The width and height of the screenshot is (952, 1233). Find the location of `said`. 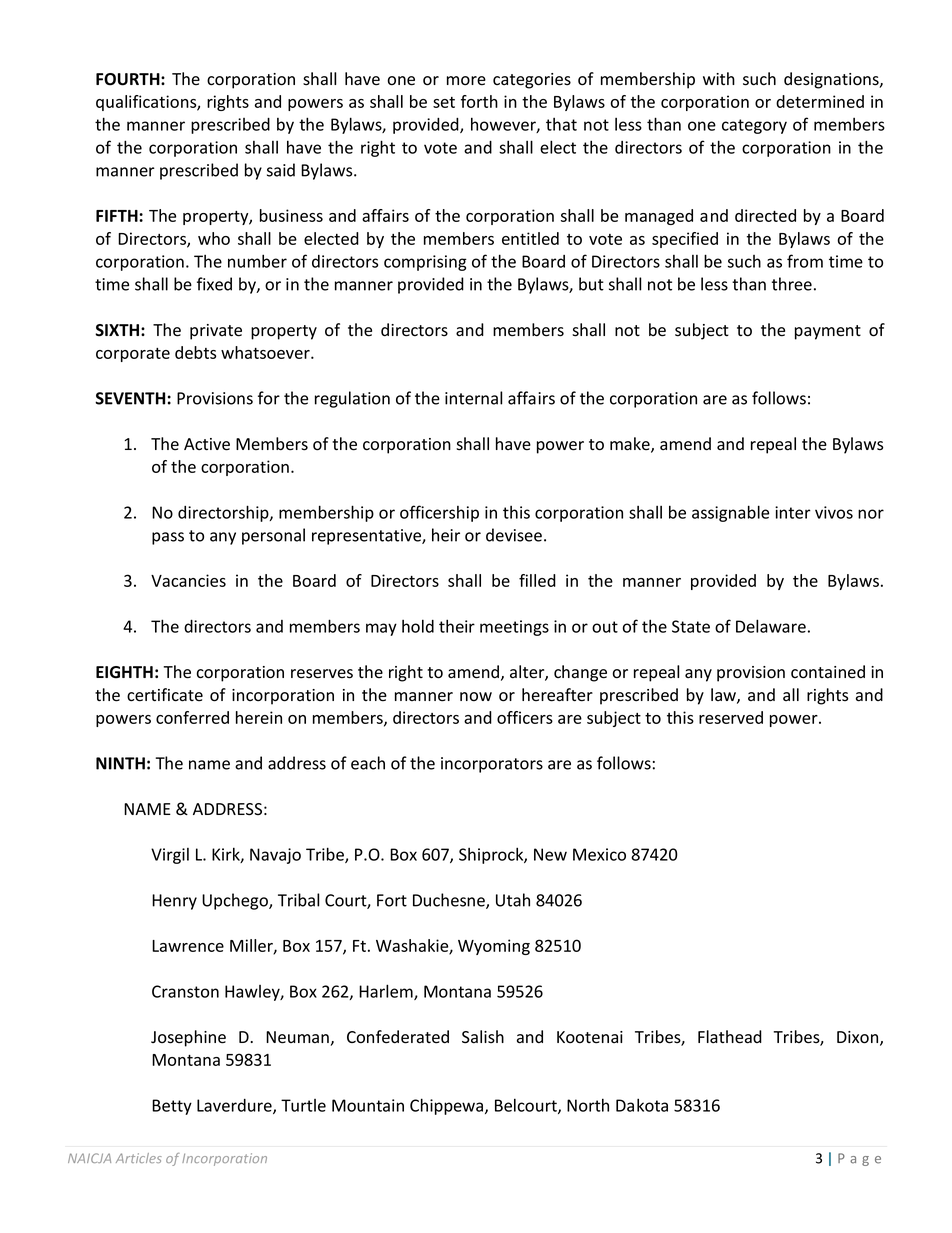

said is located at coordinates (281, 170).
